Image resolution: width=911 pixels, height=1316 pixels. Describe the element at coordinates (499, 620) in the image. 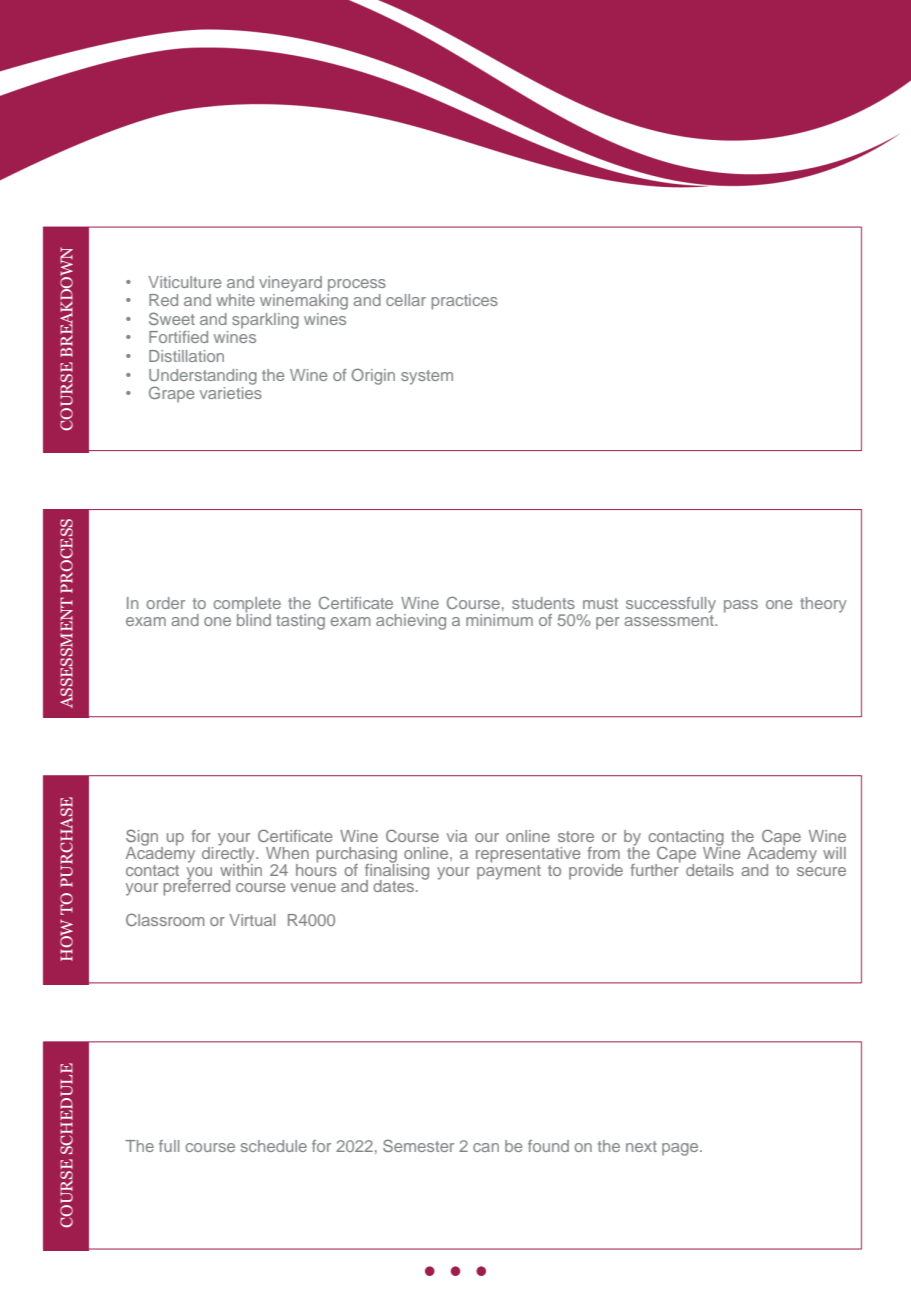

I see `minimum` at that location.
